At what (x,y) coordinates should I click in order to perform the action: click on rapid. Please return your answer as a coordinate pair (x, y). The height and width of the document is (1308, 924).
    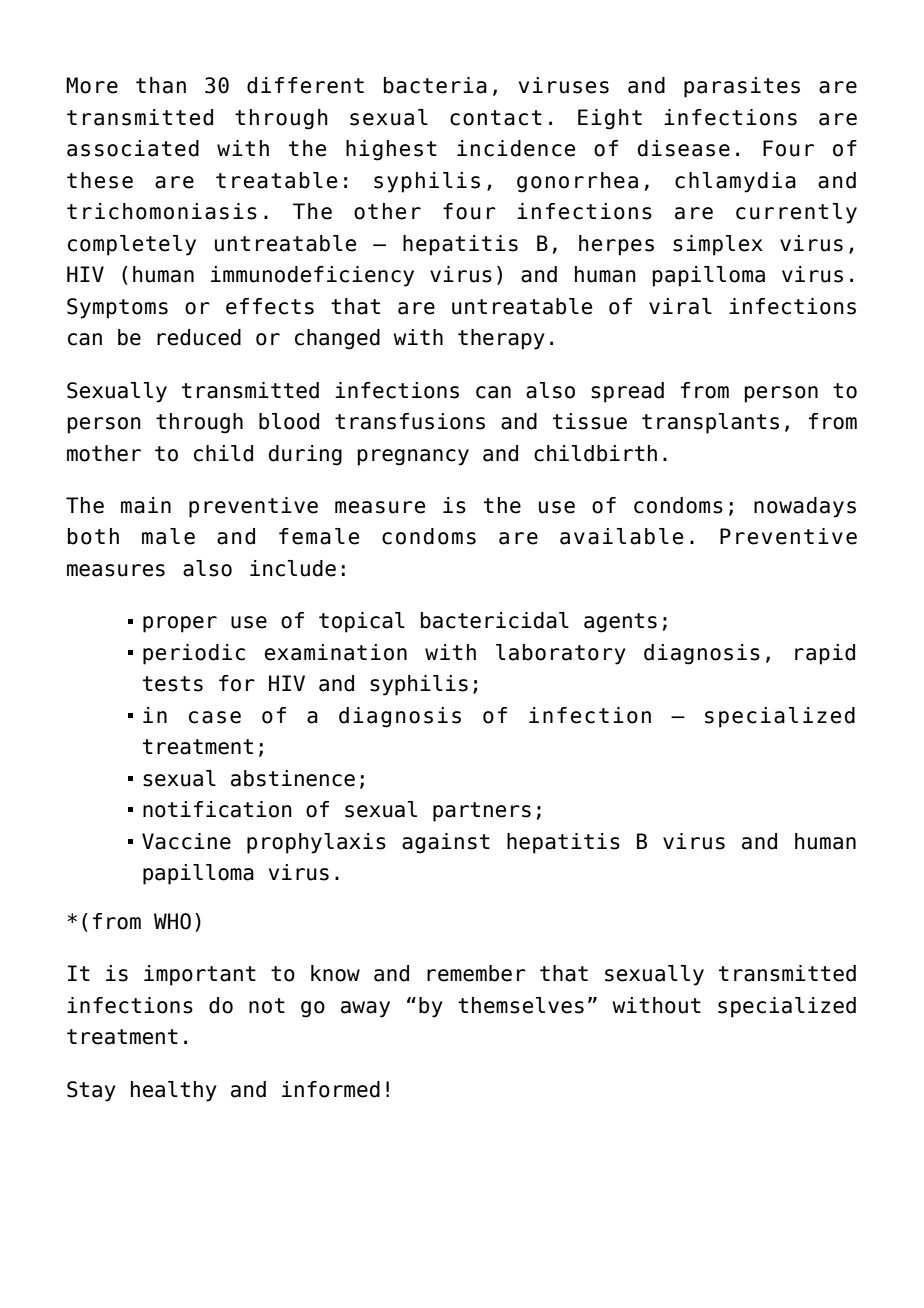
    Looking at the image, I should click on (825, 654).
